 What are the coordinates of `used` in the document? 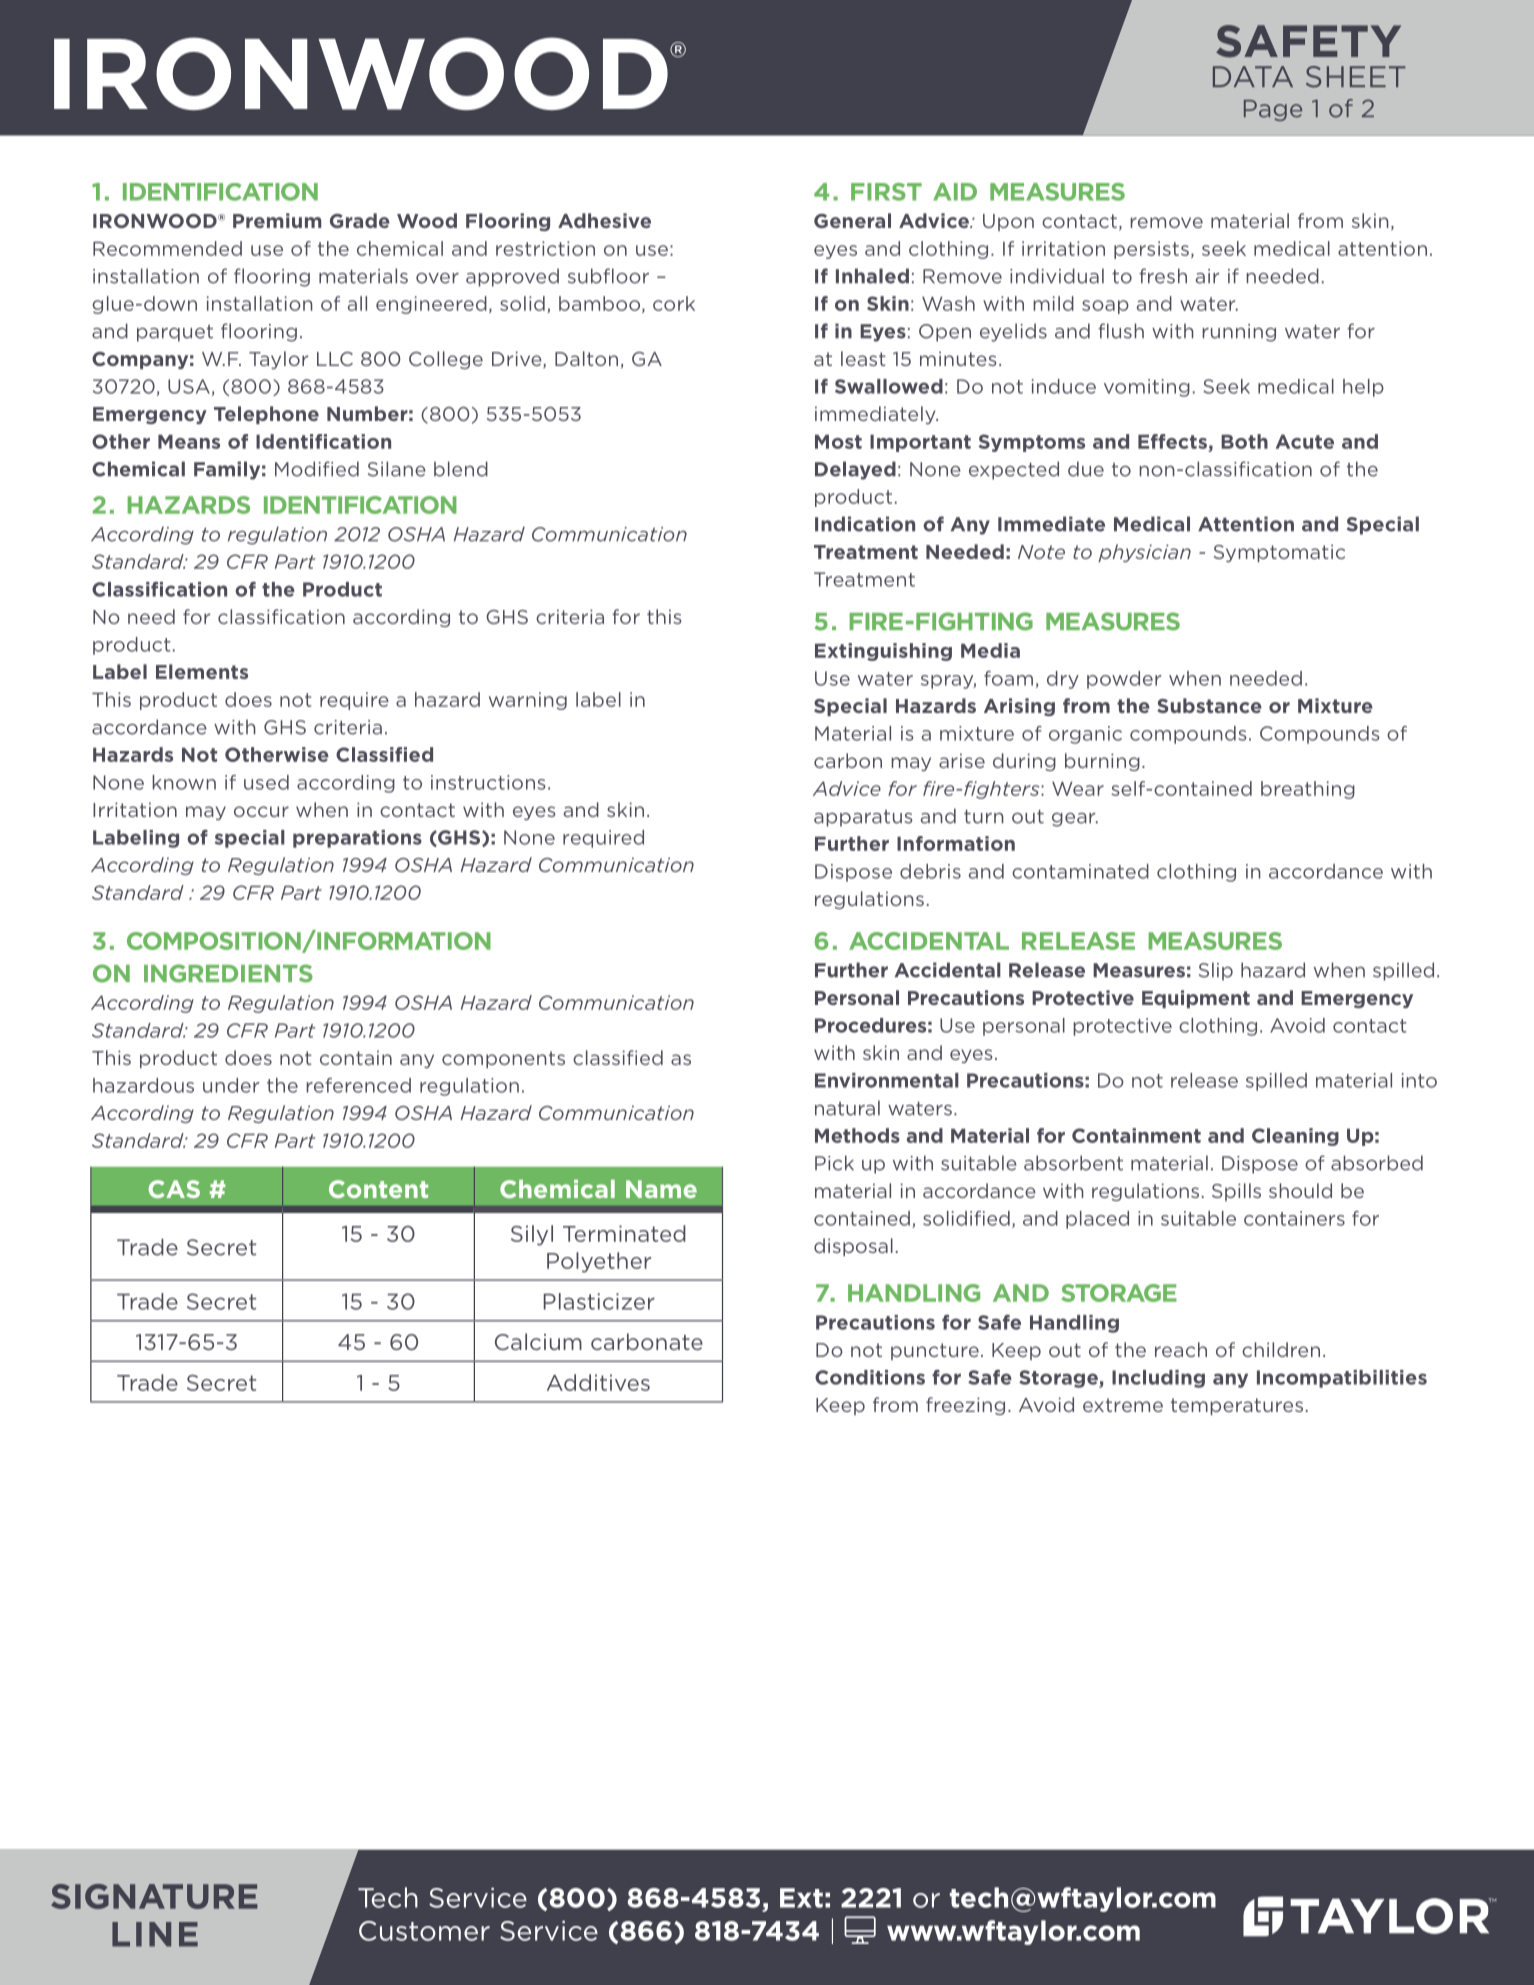 It's located at (266, 782).
